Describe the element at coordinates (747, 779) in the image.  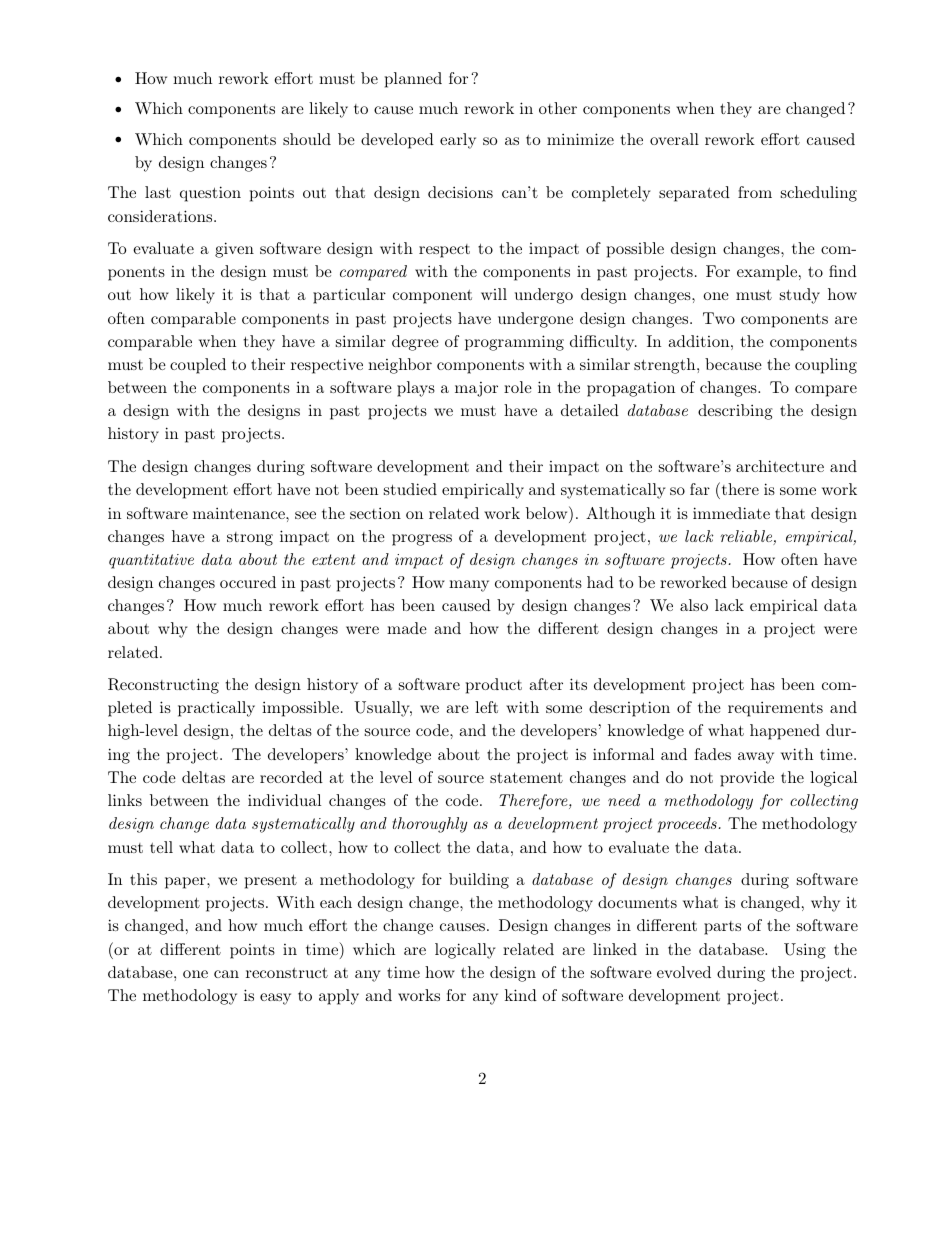
I see `provide` at that location.
